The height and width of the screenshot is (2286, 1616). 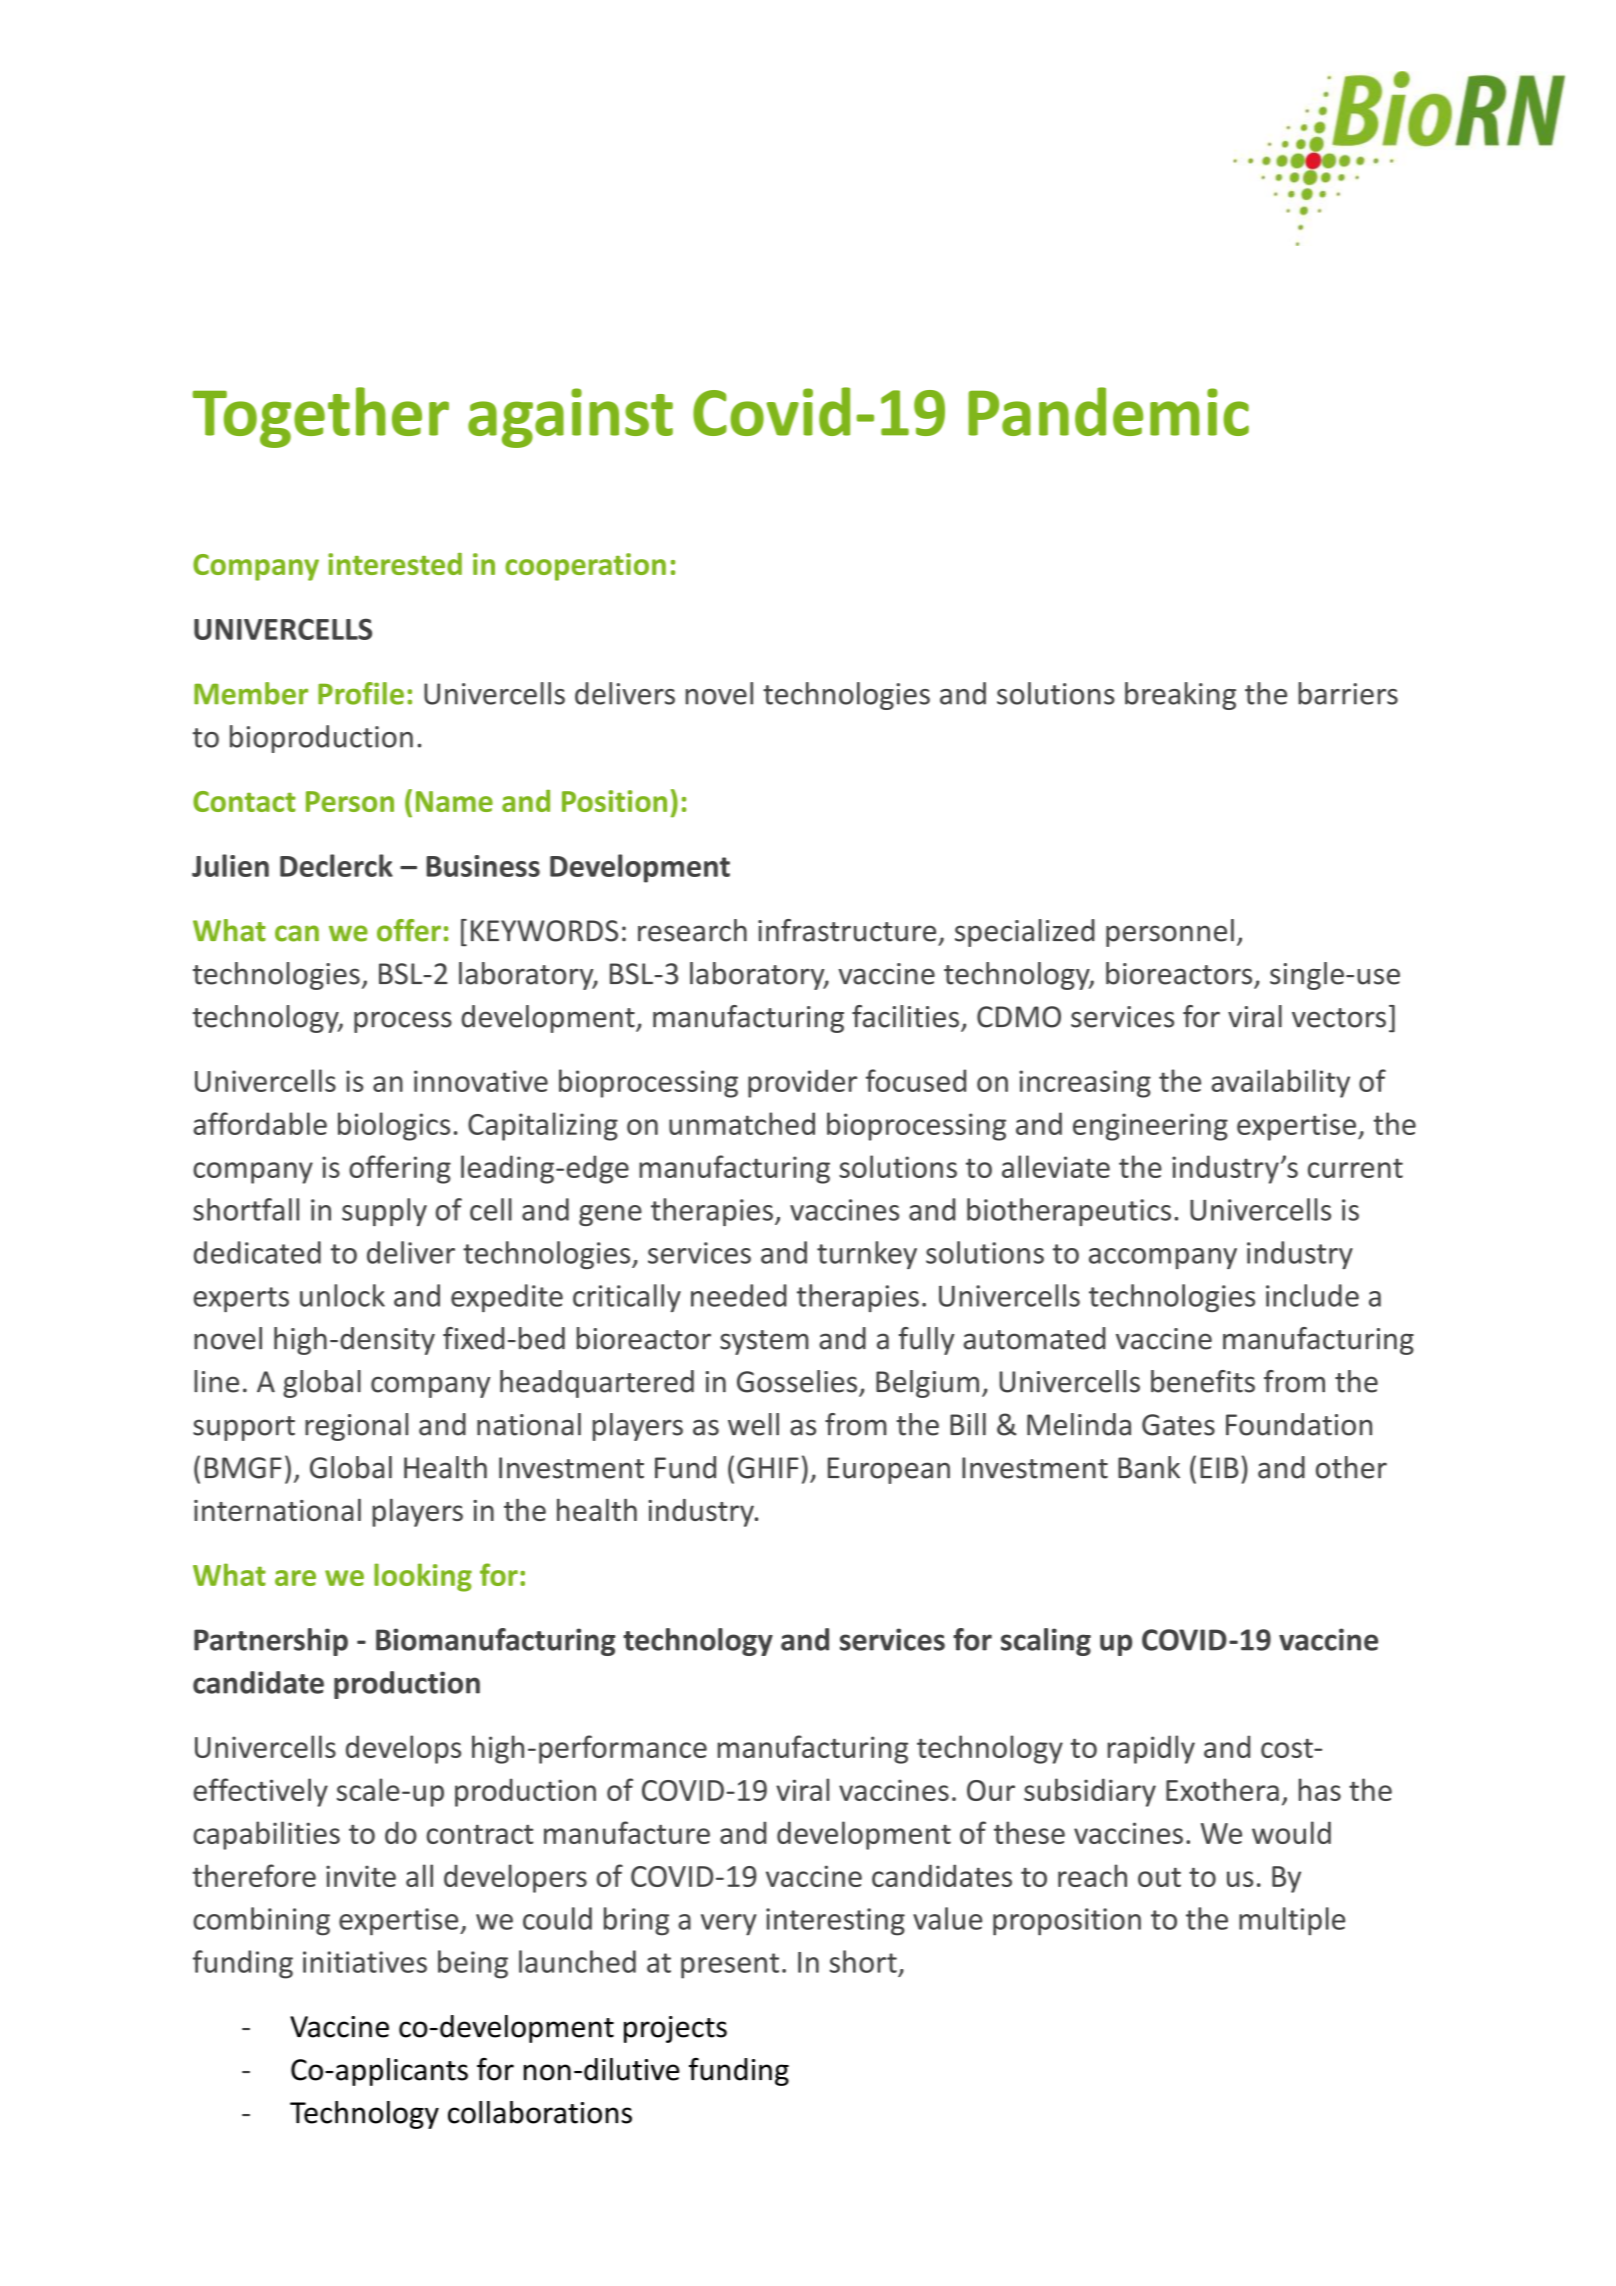 What do you see at coordinates (321, 417) in the screenshot?
I see `Together` at bounding box center [321, 417].
